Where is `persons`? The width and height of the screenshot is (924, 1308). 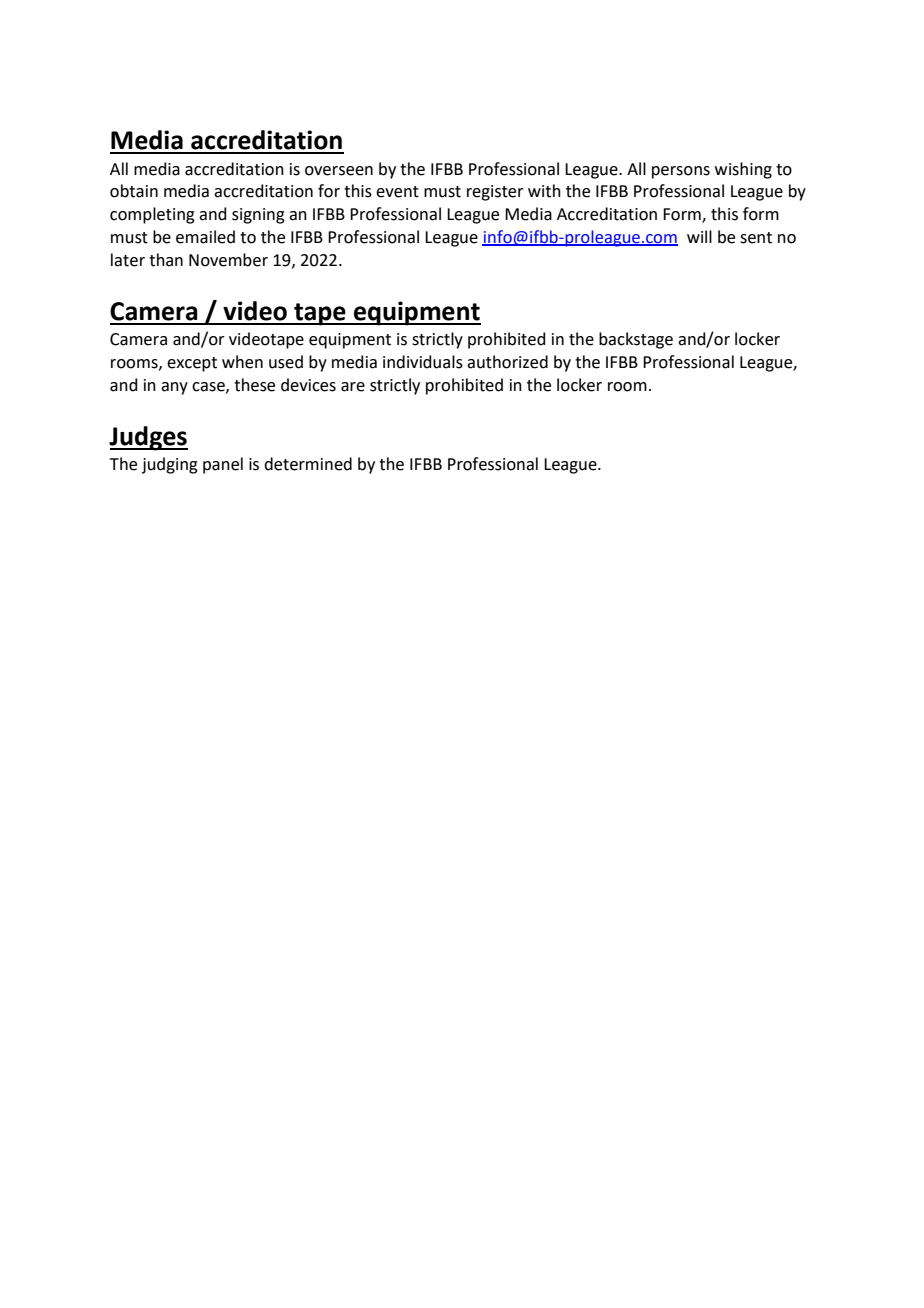 persons is located at coordinates (681, 172).
